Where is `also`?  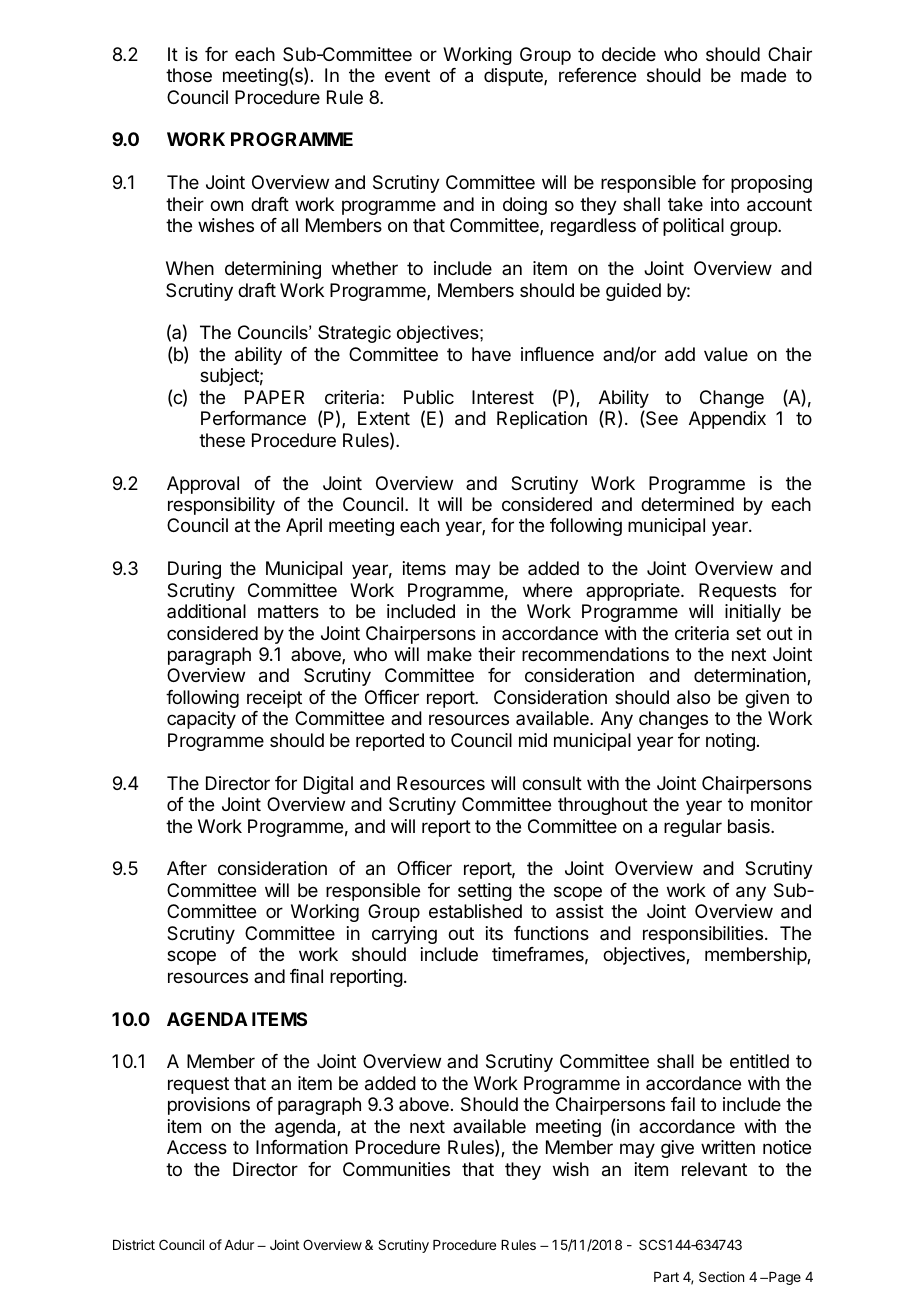 also is located at coordinates (693, 697).
